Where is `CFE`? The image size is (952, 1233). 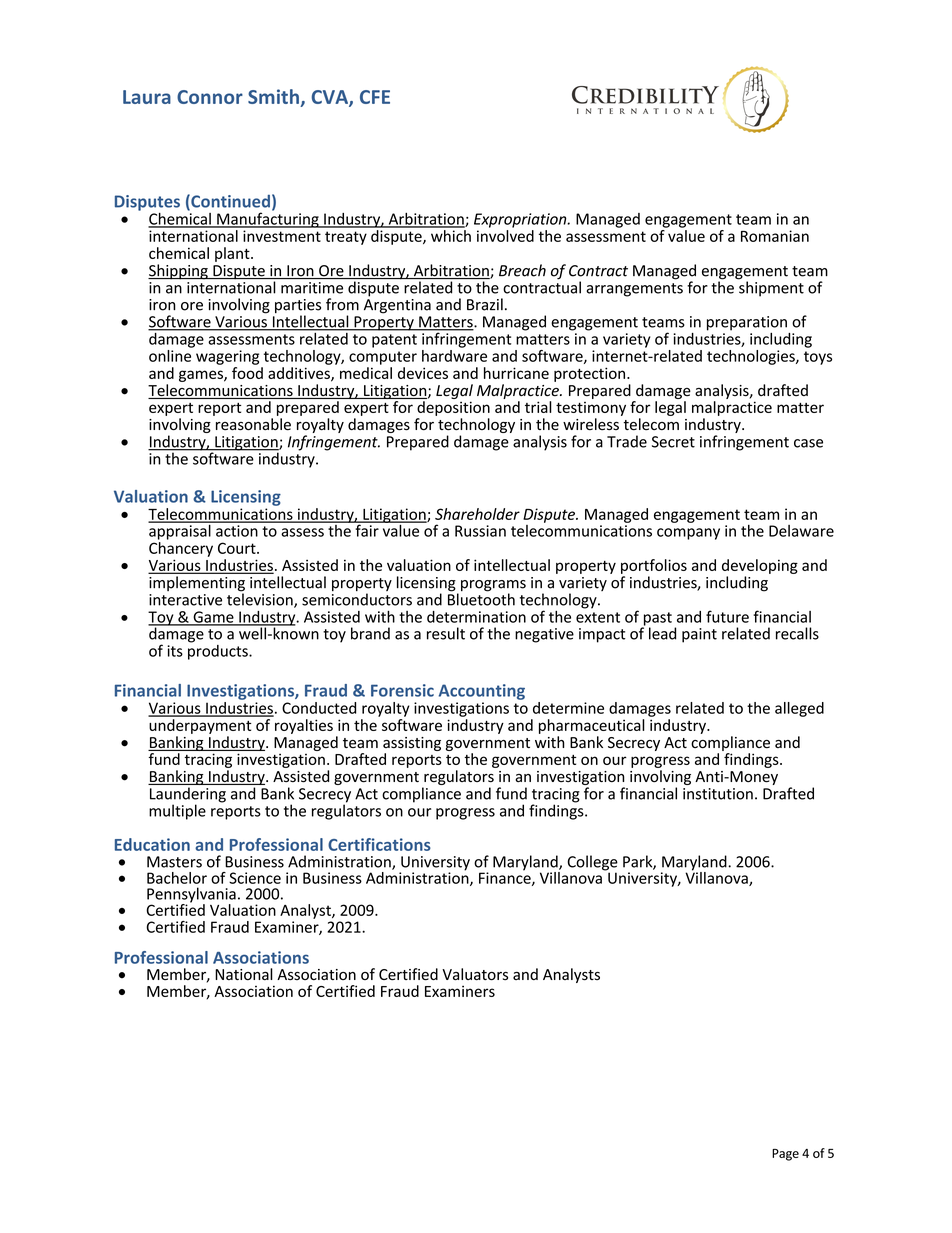 CFE is located at coordinates (375, 97).
